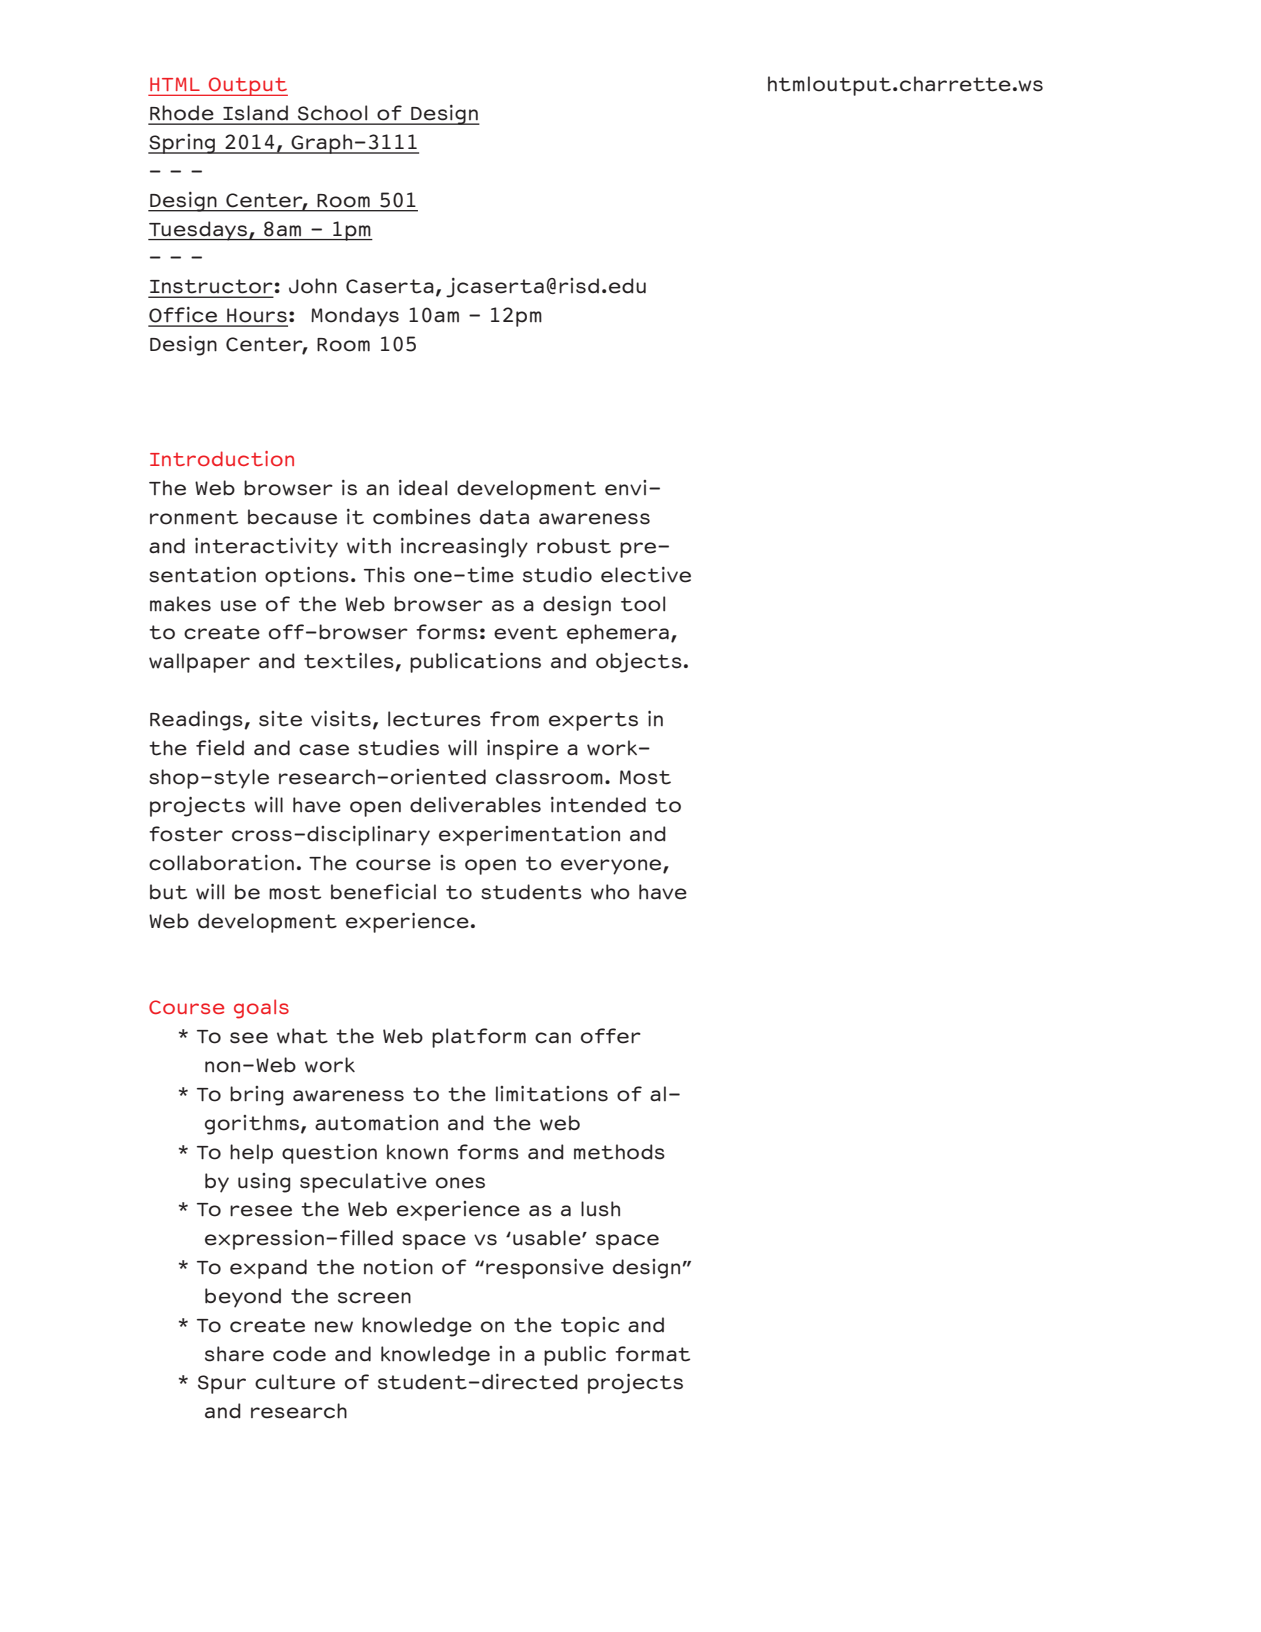 The width and height of the screenshot is (1261, 1632). Describe the element at coordinates (504, 517) in the screenshot. I see `data` at that location.
